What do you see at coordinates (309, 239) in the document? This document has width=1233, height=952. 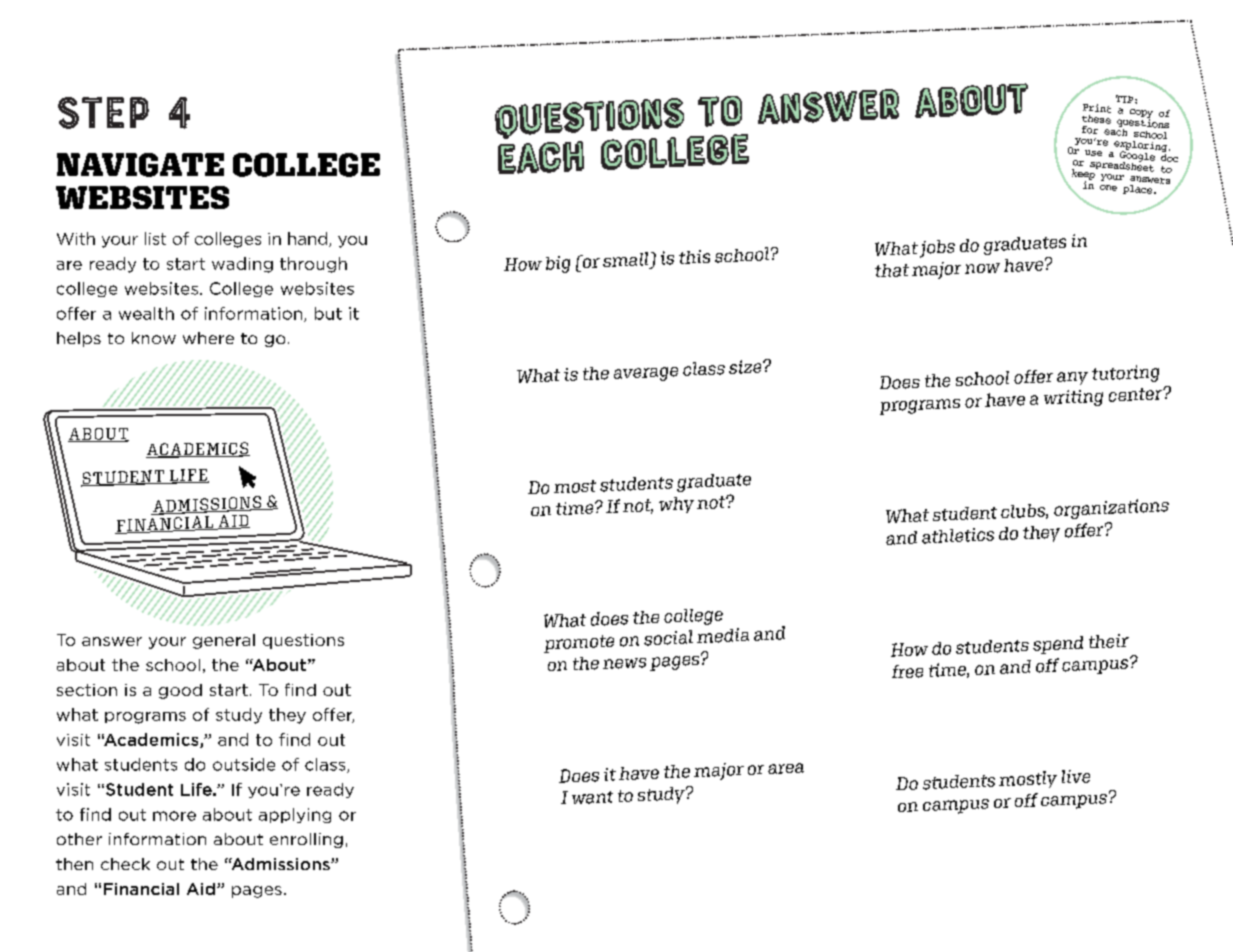 I see `hand` at bounding box center [309, 239].
